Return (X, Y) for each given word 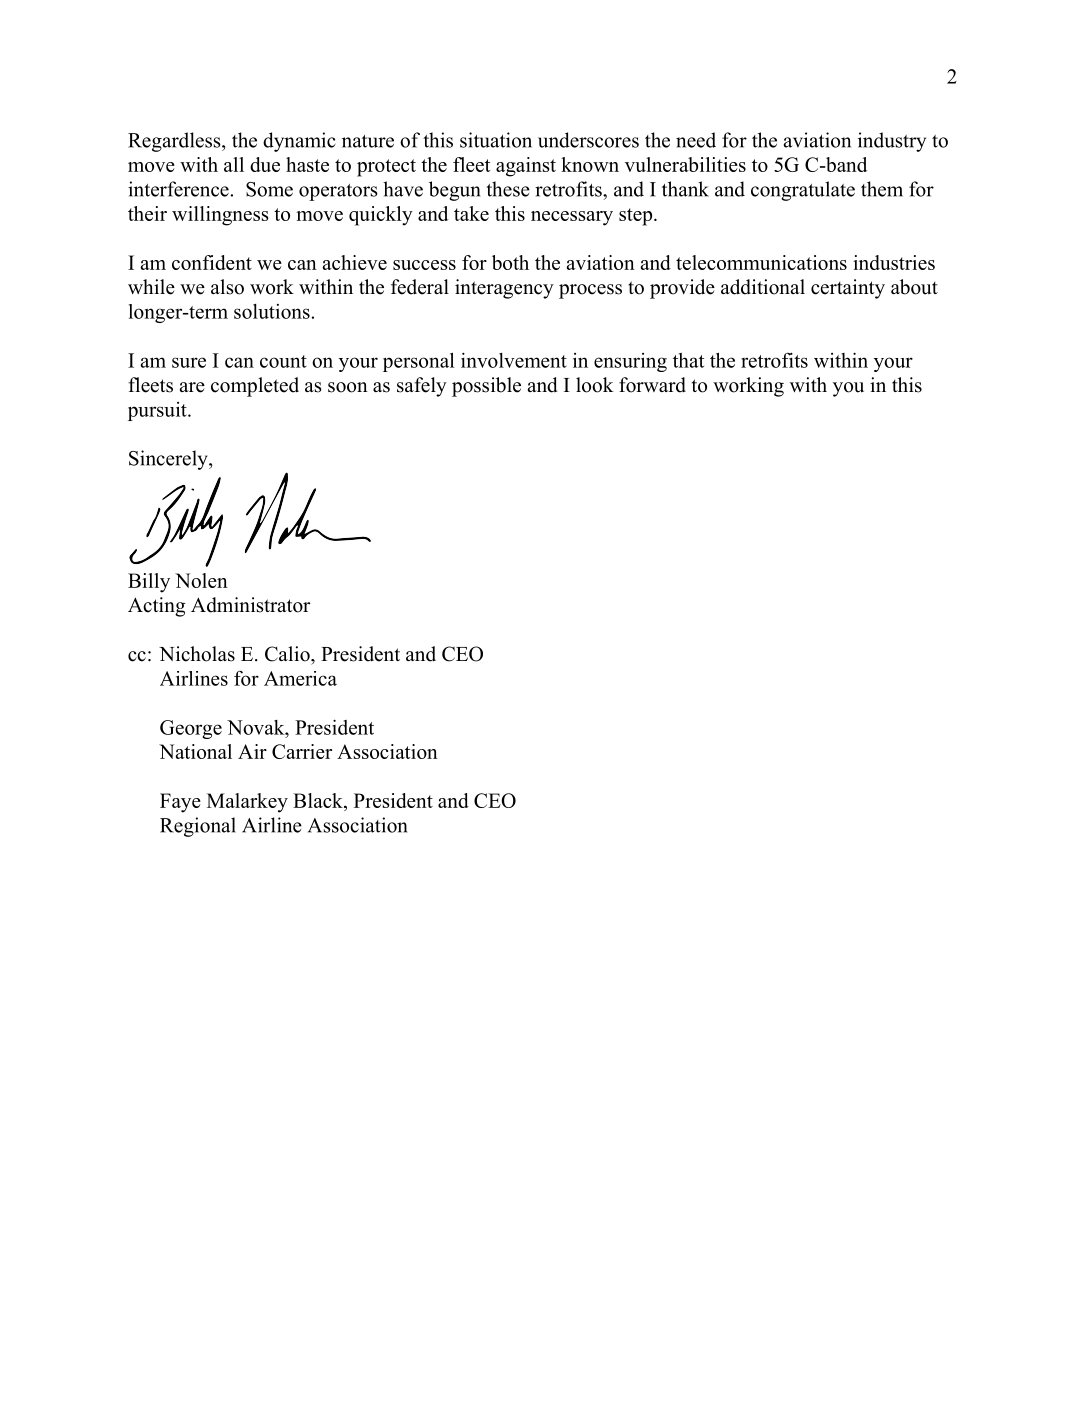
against (526, 167)
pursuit (158, 411)
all (234, 164)
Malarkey (247, 803)
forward (652, 385)
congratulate (803, 191)
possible (486, 387)
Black (319, 800)
